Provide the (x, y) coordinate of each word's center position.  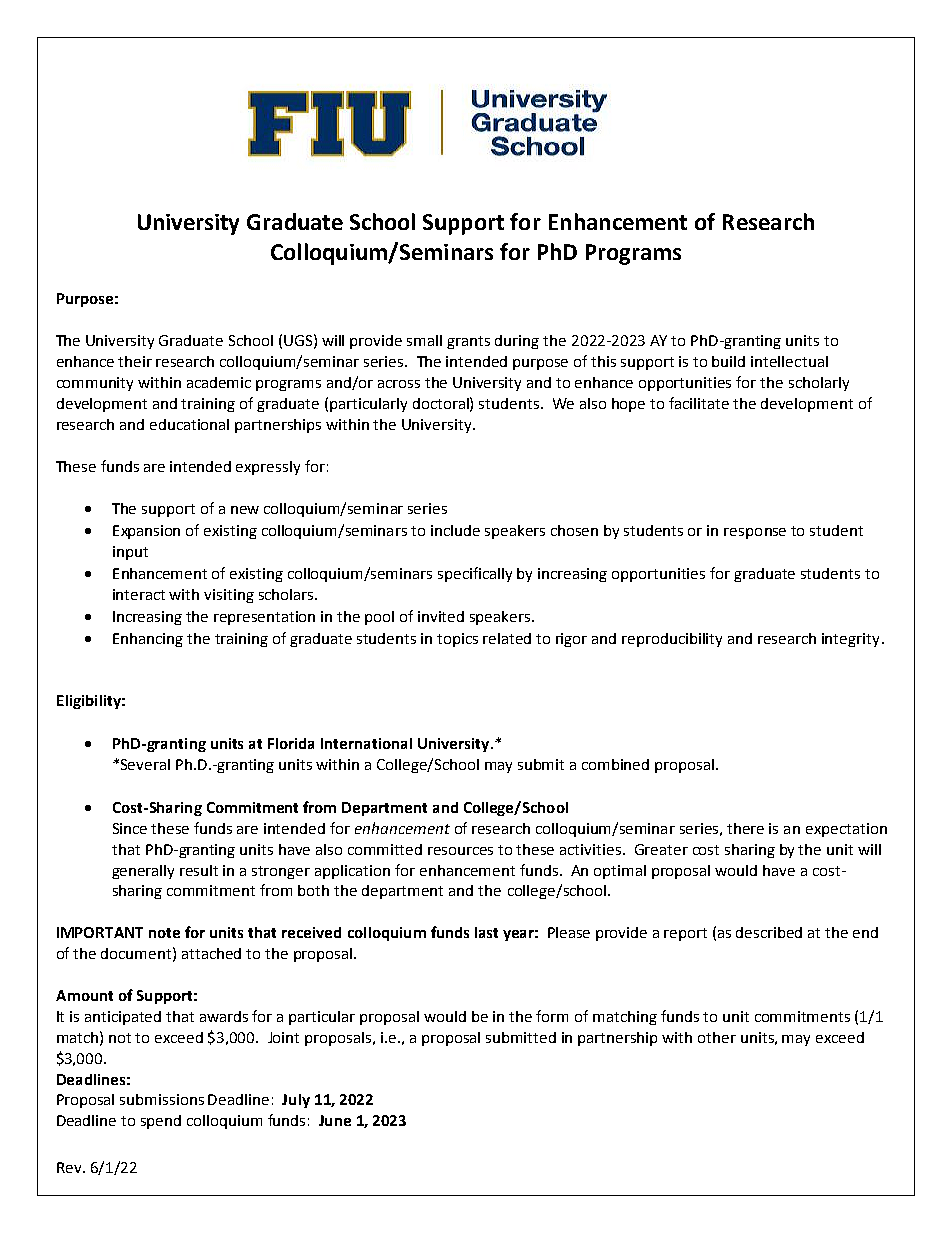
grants (468, 342)
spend (161, 1122)
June (335, 1120)
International (366, 743)
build (728, 361)
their (135, 361)
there (745, 828)
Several (145, 764)
